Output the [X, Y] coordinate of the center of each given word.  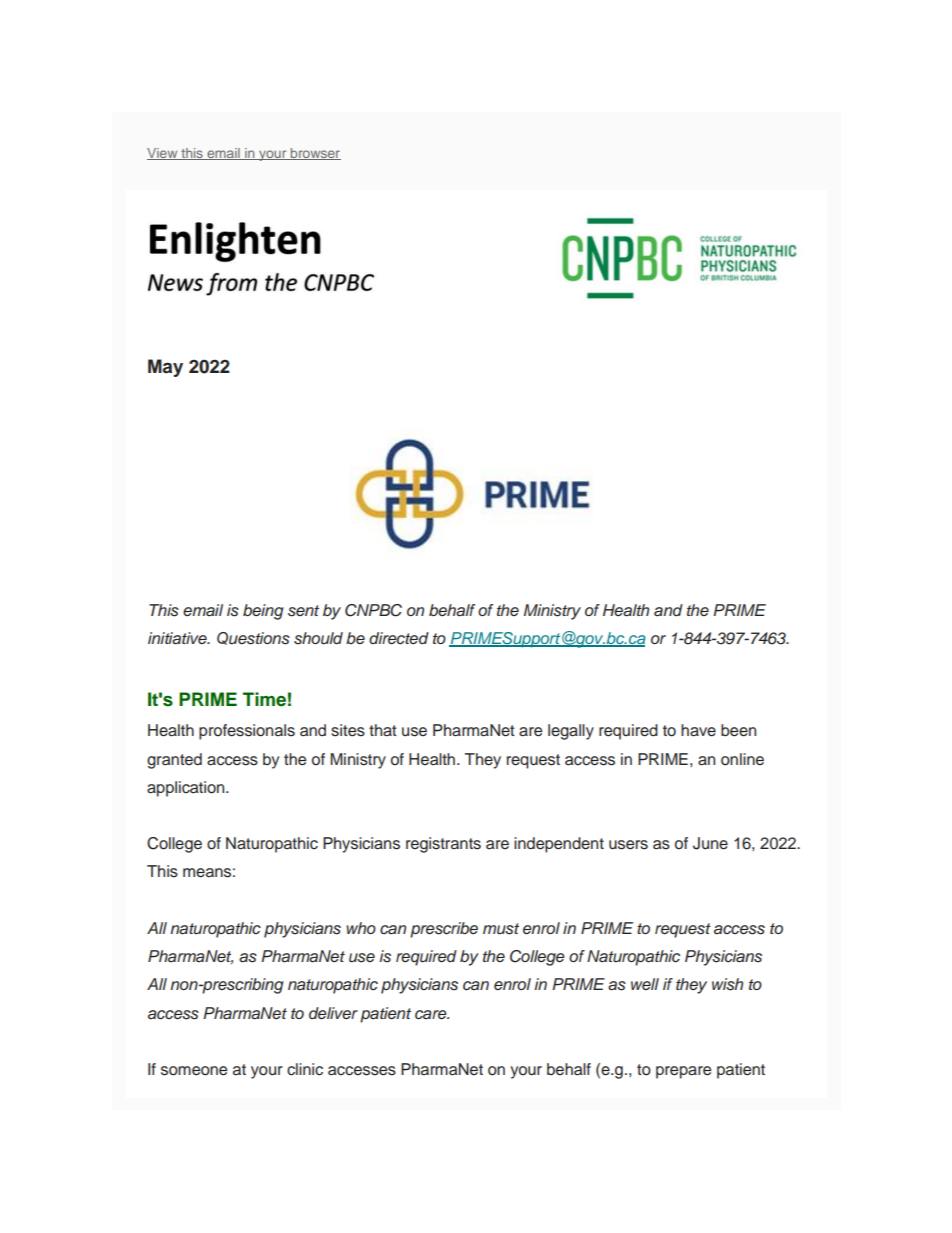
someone [194, 1071]
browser [315, 154]
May [165, 368]
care [432, 1015]
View [163, 154]
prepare [683, 1072]
